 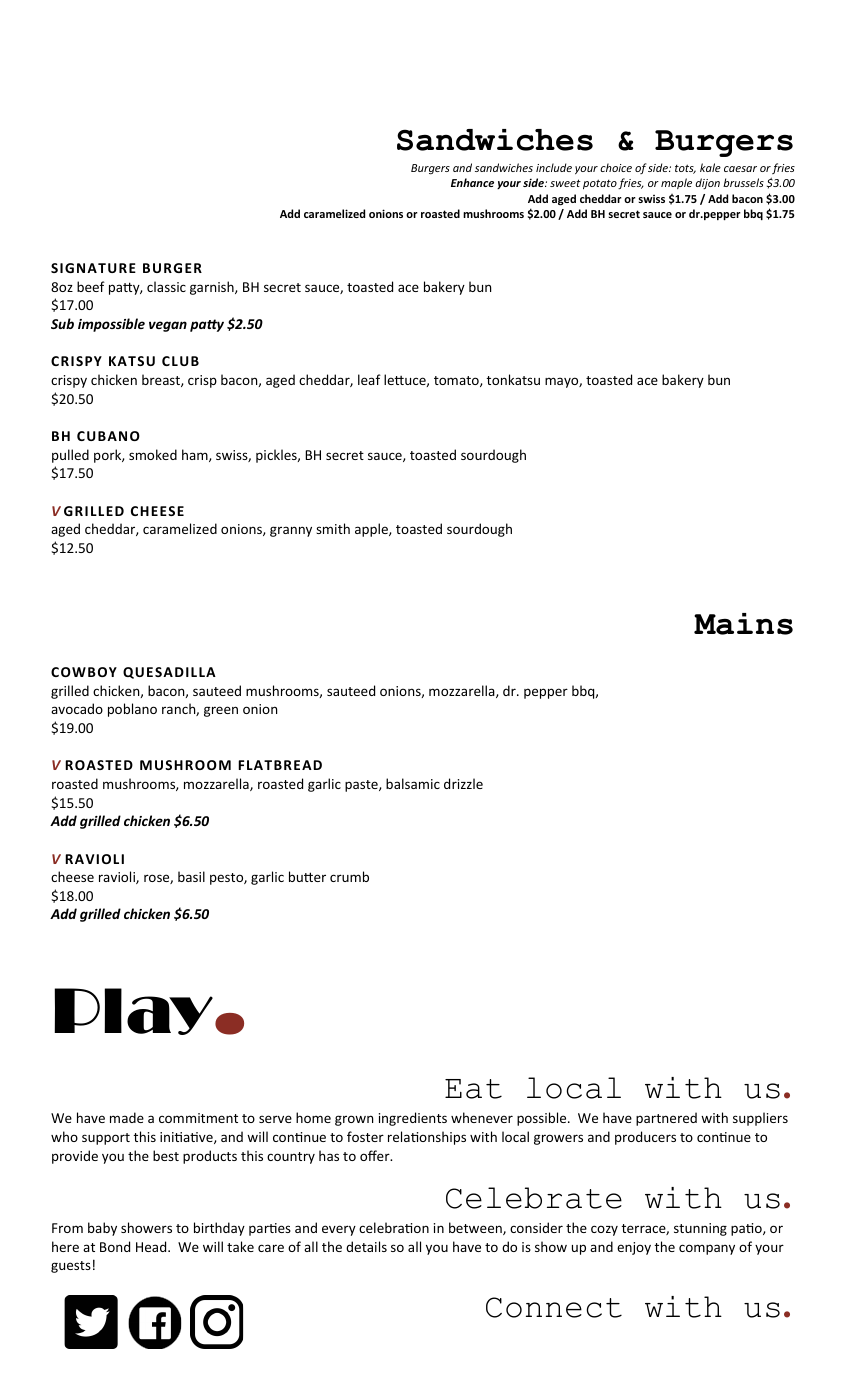 I want to click on Eat, so click(x=473, y=1089).
